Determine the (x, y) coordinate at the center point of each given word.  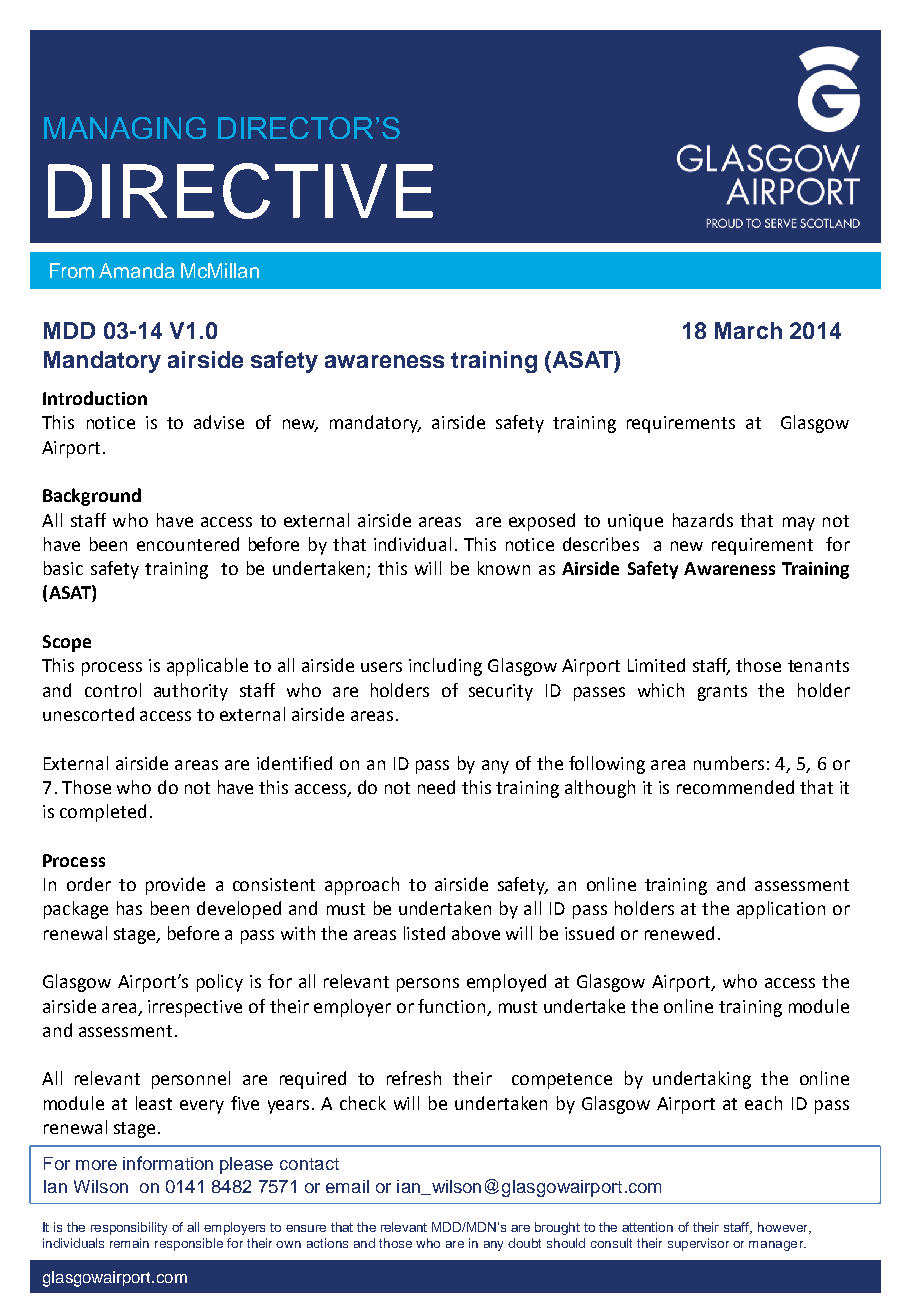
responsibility (129, 1228)
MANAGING (125, 128)
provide (175, 886)
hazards (703, 520)
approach (362, 886)
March (748, 330)
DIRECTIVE (240, 191)
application (781, 910)
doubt (524, 1243)
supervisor (698, 1244)
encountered (188, 544)
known (504, 568)
